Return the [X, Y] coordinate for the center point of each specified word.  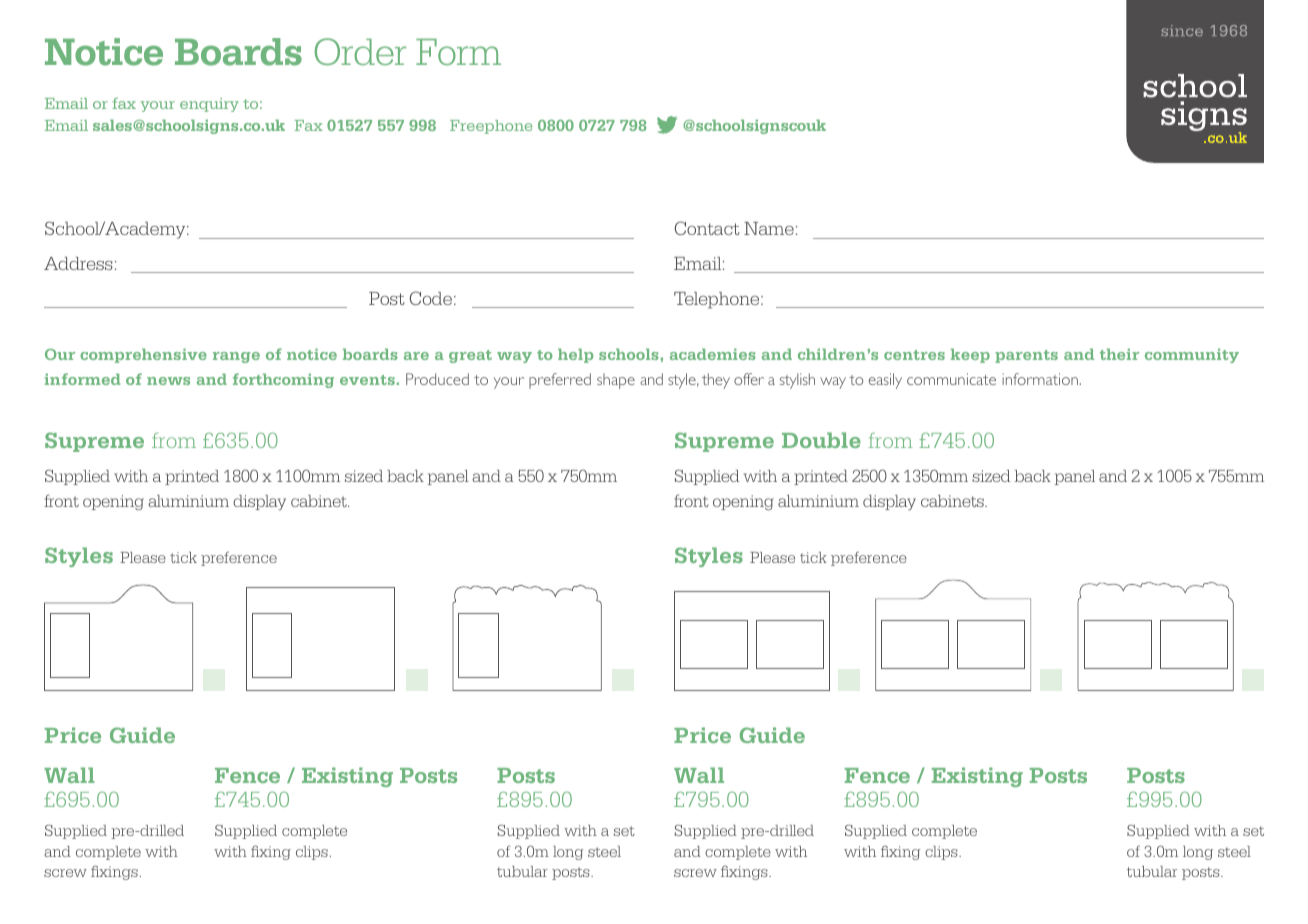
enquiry [209, 105]
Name [769, 228]
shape [616, 381]
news [168, 381]
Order [360, 51]
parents [1026, 356]
